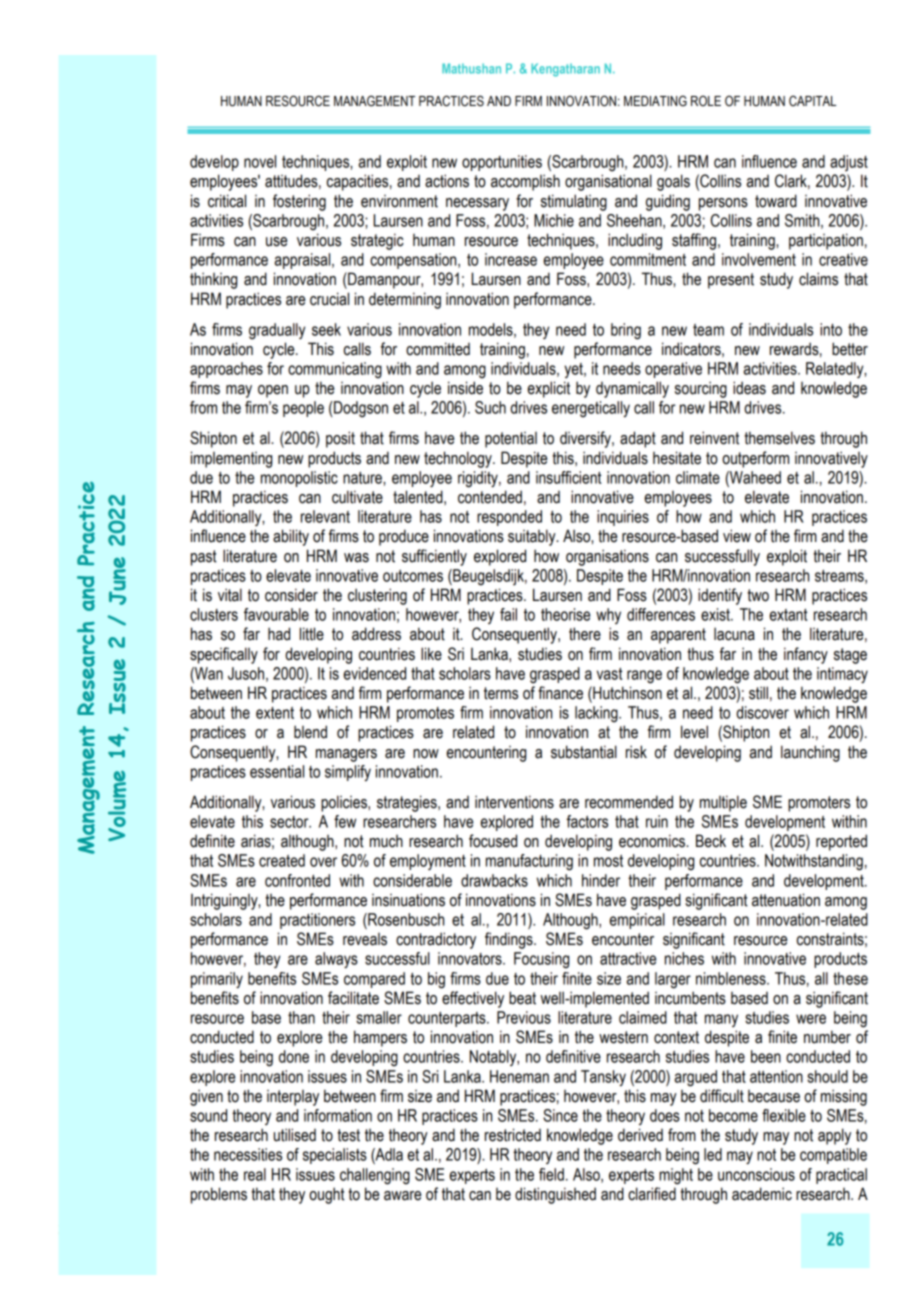 This screenshot has width=924, height=1307. I want to click on explicit, so click(549, 389).
